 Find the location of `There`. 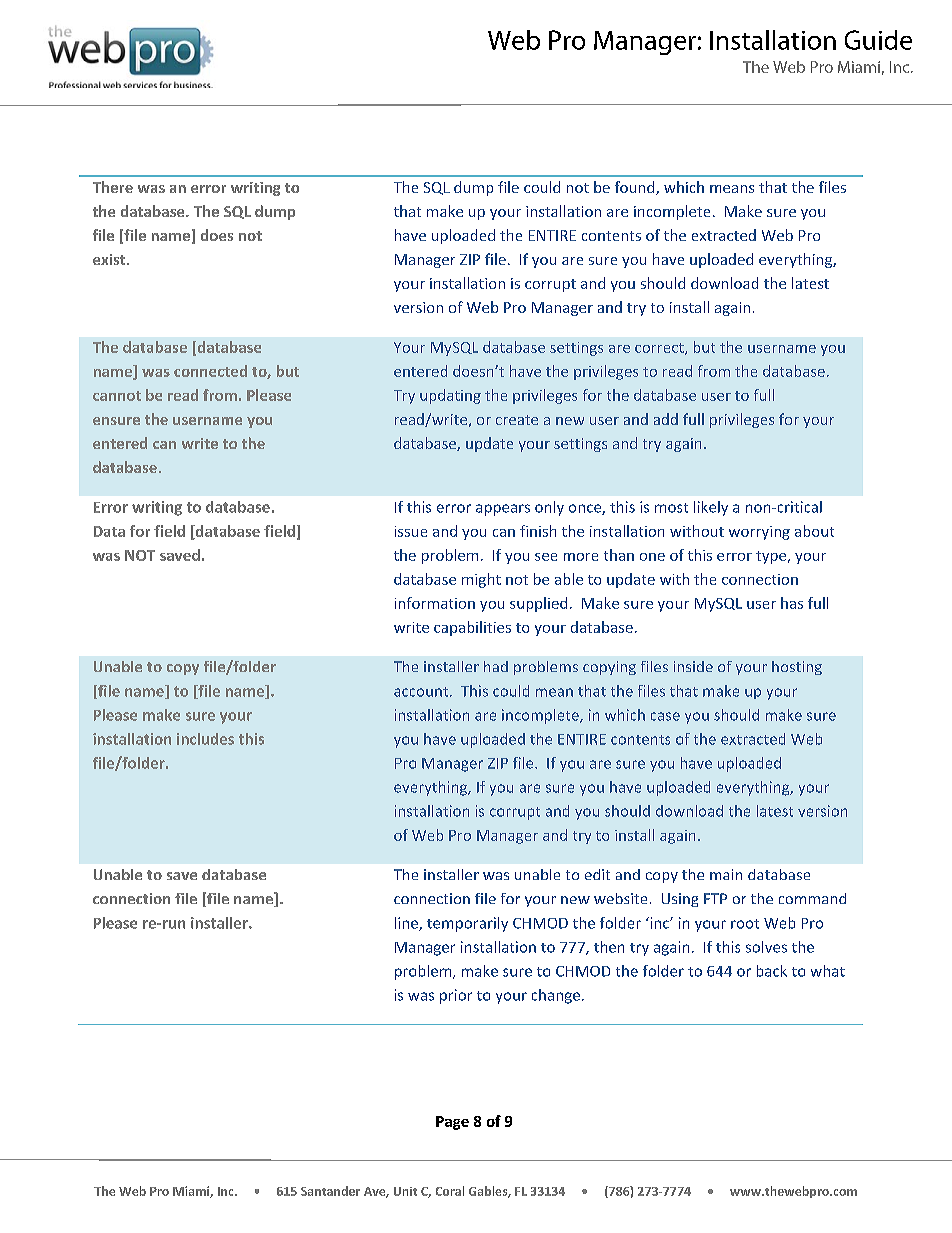

There is located at coordinates (113, 187).
